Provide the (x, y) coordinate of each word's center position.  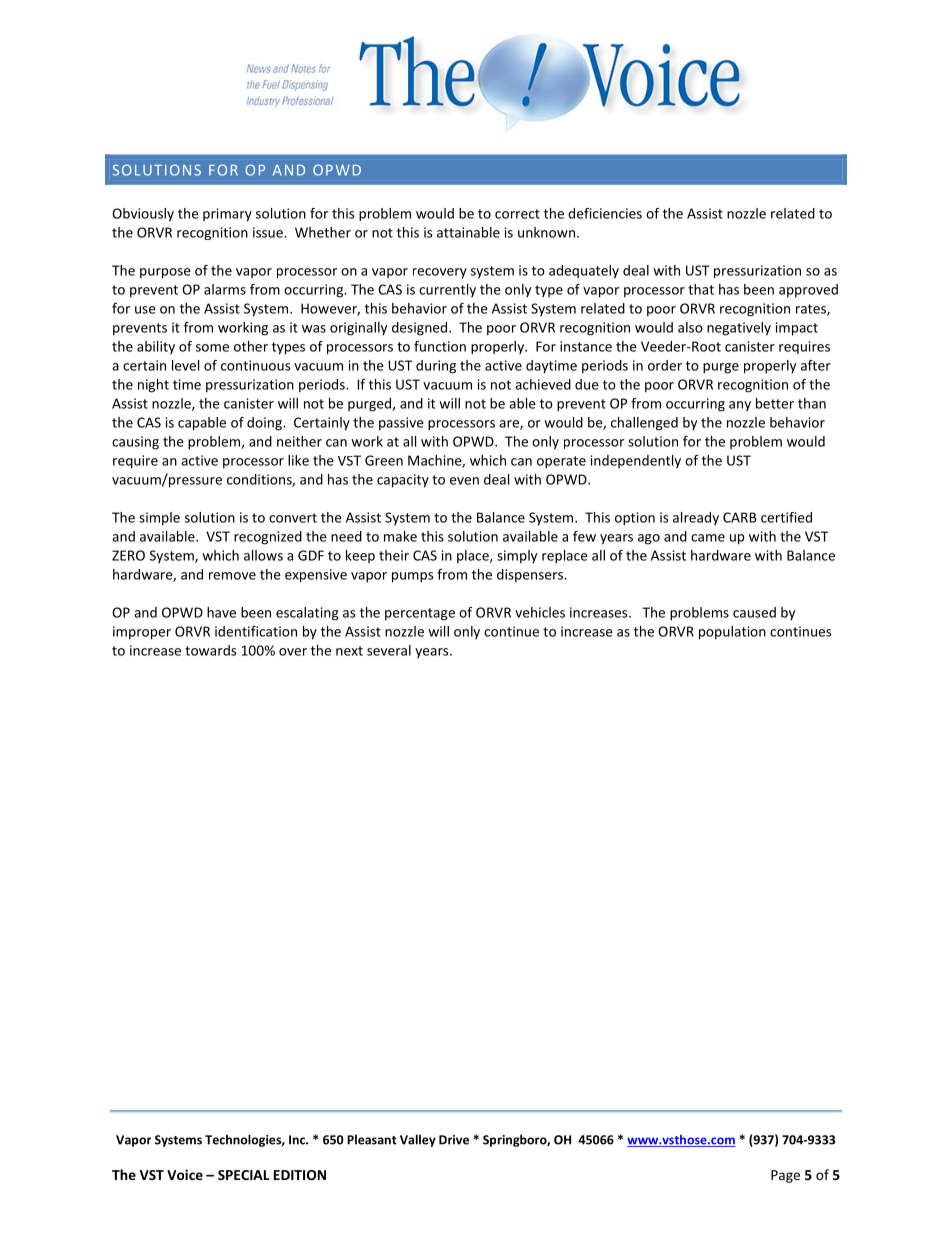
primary (227, 215)
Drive (454, 1140)
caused (754, 612)
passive (401, 424)
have (221, 612)
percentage (420, 614)
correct (517, 214)
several (389, 650)
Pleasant (372, 1139)
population (732, 633)
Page (785, 1176)
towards (210, 650)
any (740, 406)
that (701, 289)
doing (265, 424)
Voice (185, 1174)
